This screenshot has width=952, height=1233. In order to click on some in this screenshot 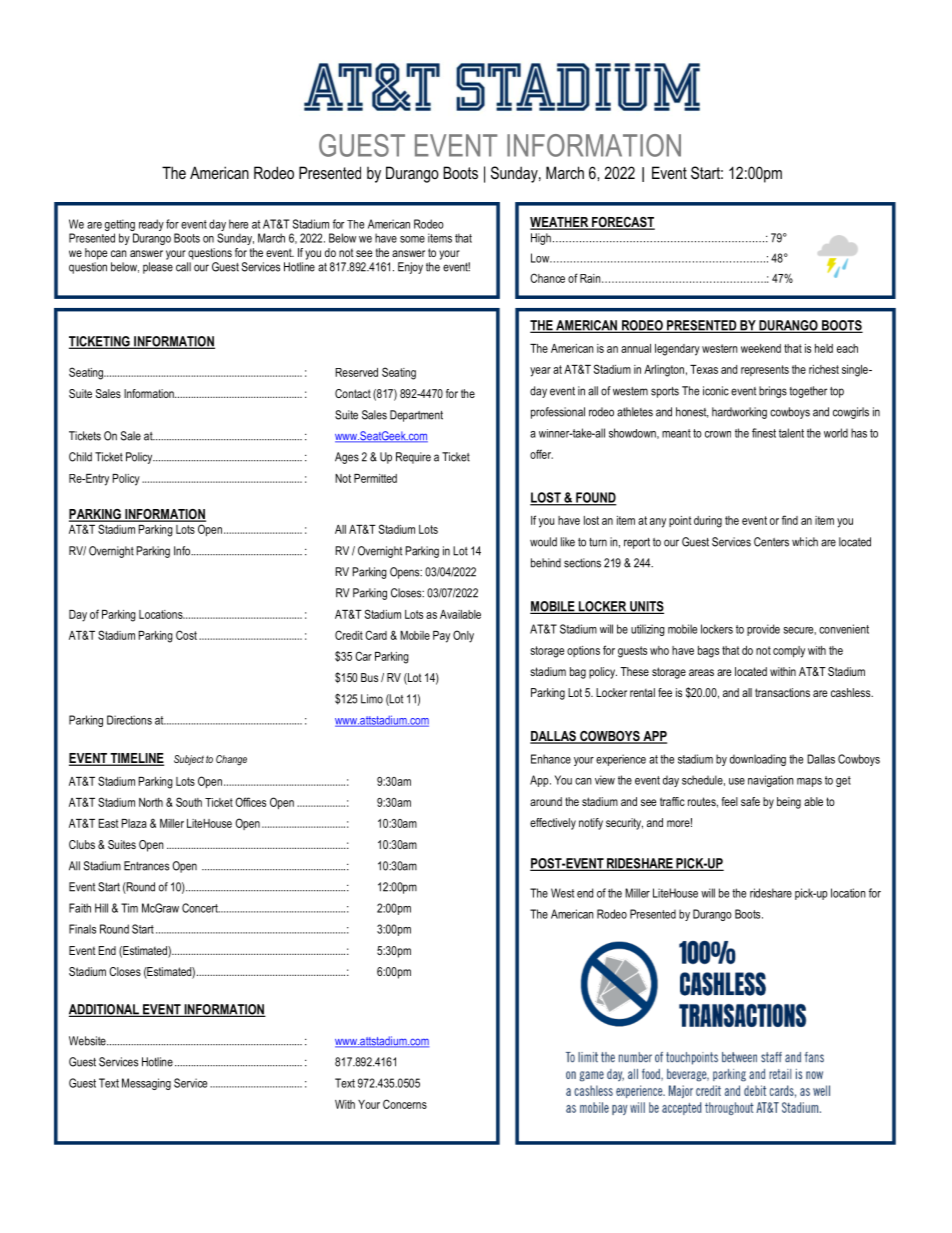, I will do `click(412, 239)`.
